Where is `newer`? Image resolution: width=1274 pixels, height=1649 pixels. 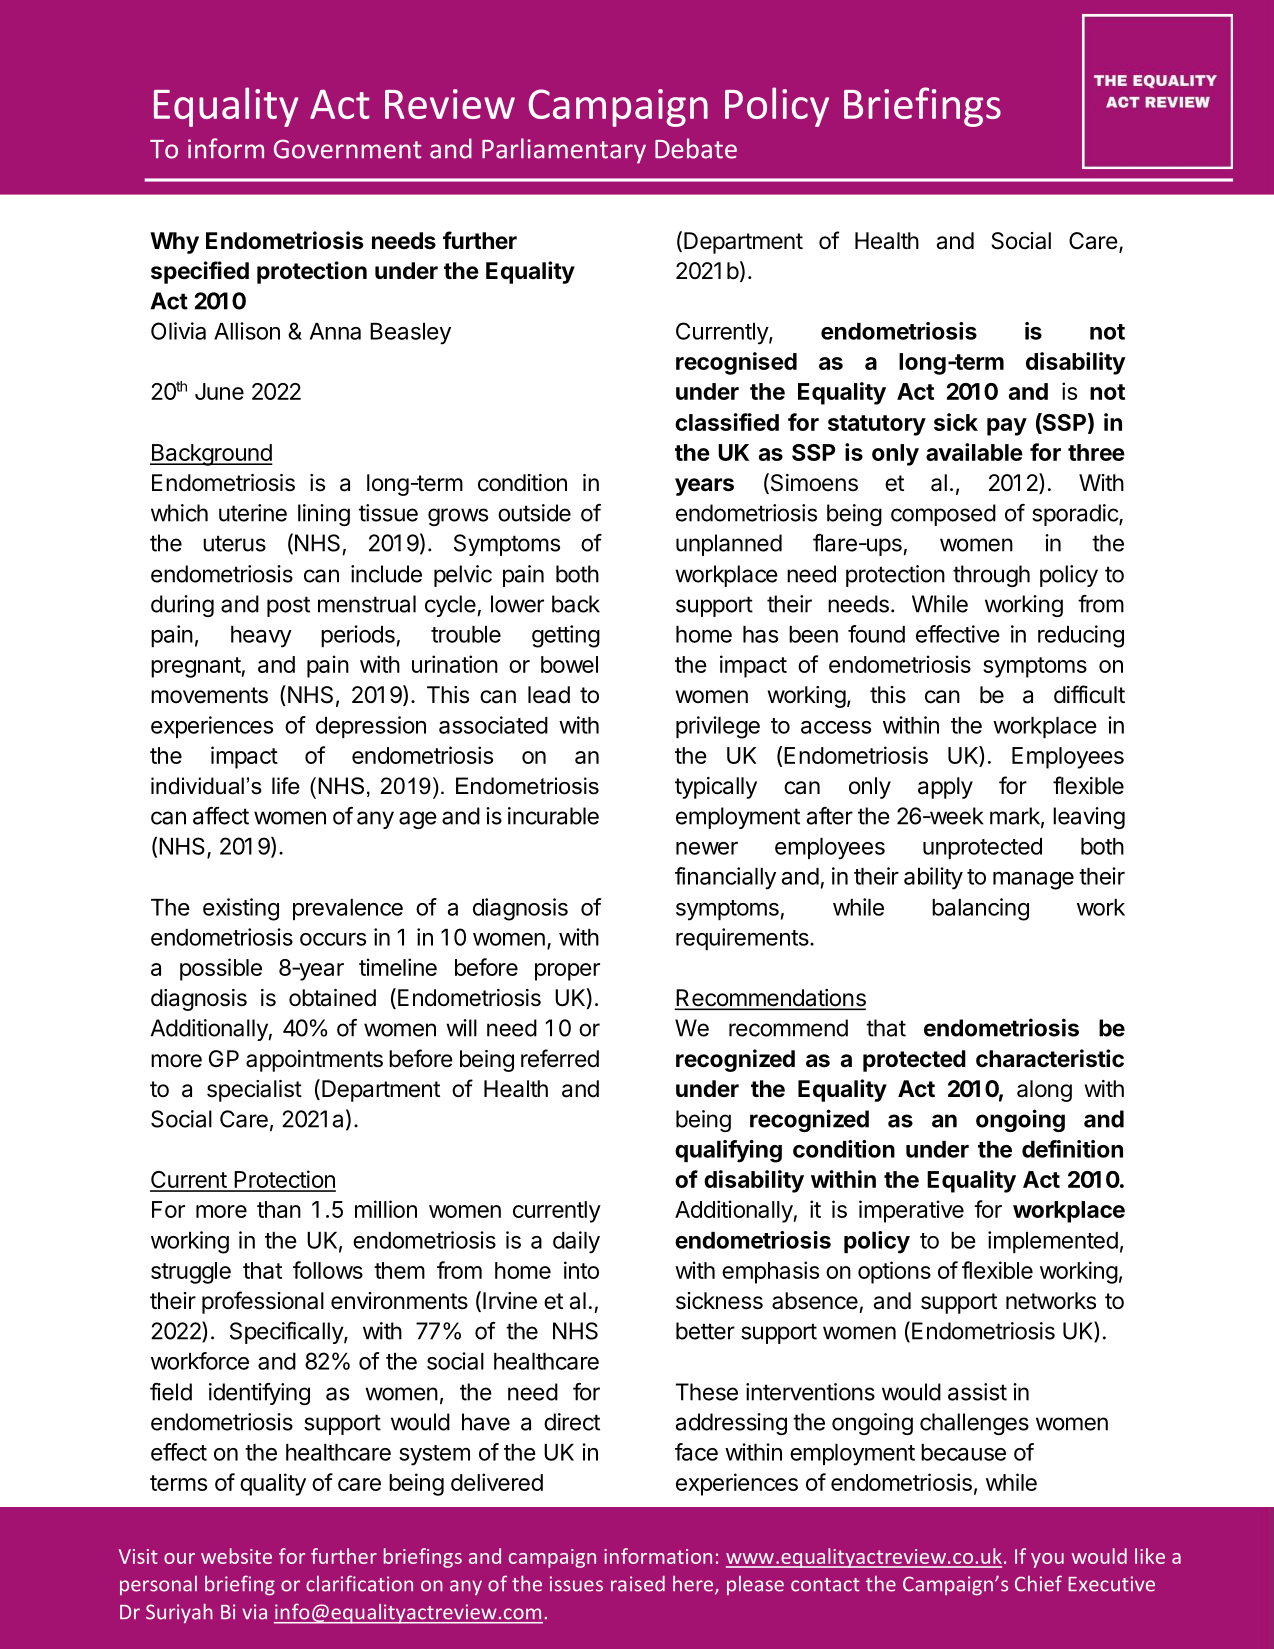
newer is located at coordinates (707, 848).
